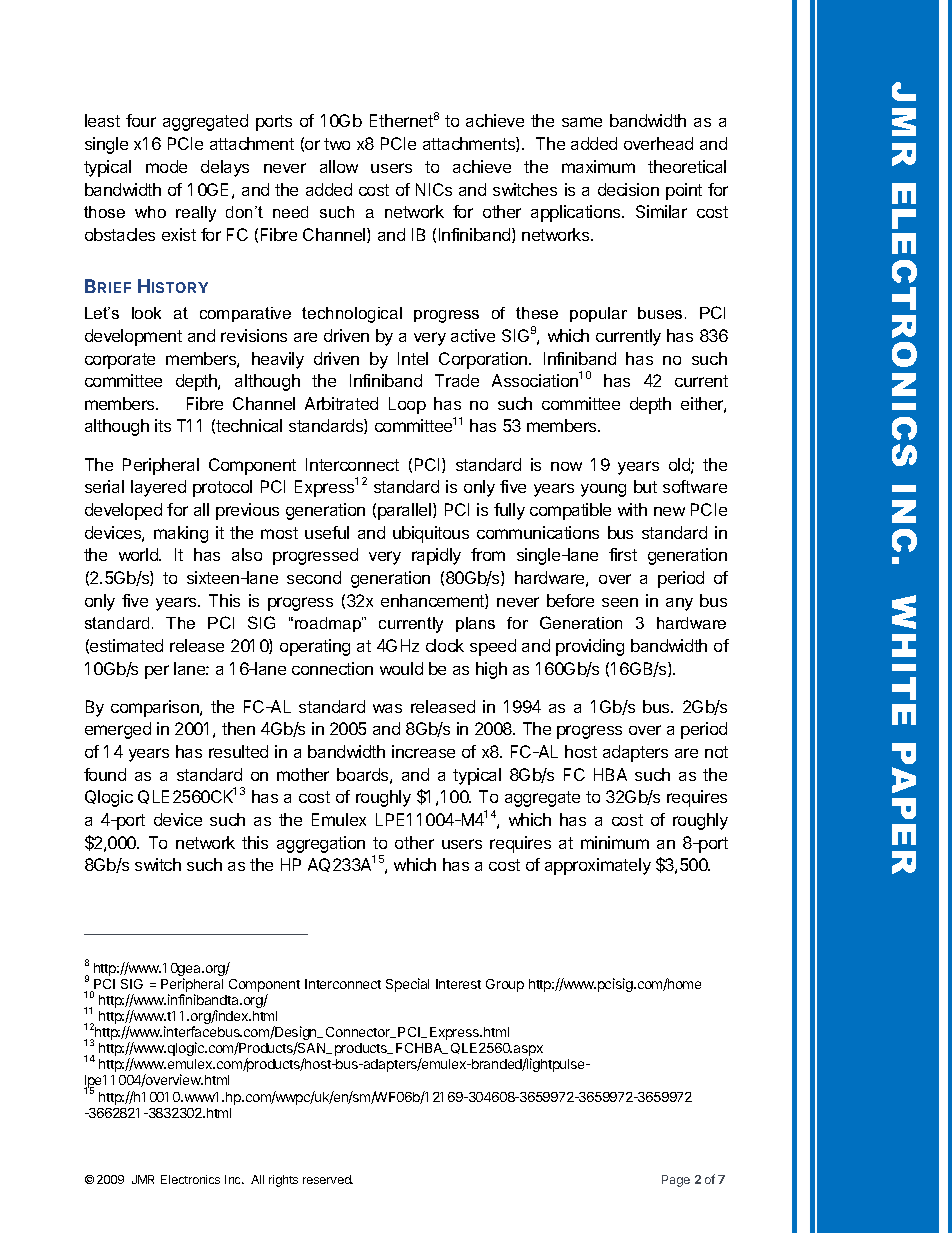 The height and width of the screenshot is (1233, 952). I want to click on layered, so click(158, 488).
